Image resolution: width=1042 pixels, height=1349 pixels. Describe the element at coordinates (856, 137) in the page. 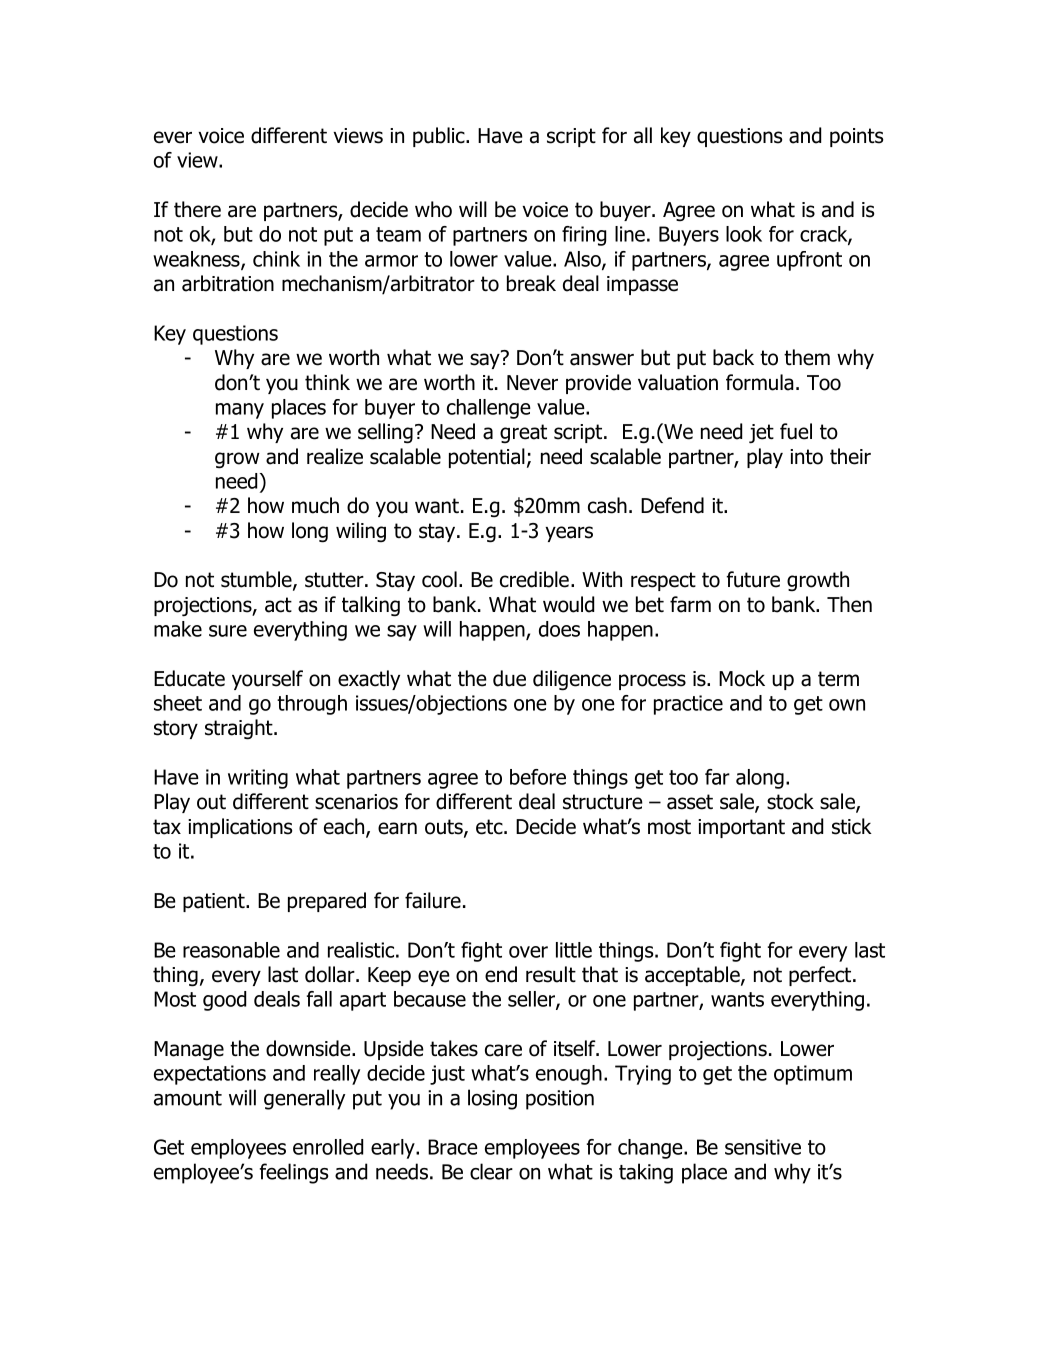

I see `points` at that location.
